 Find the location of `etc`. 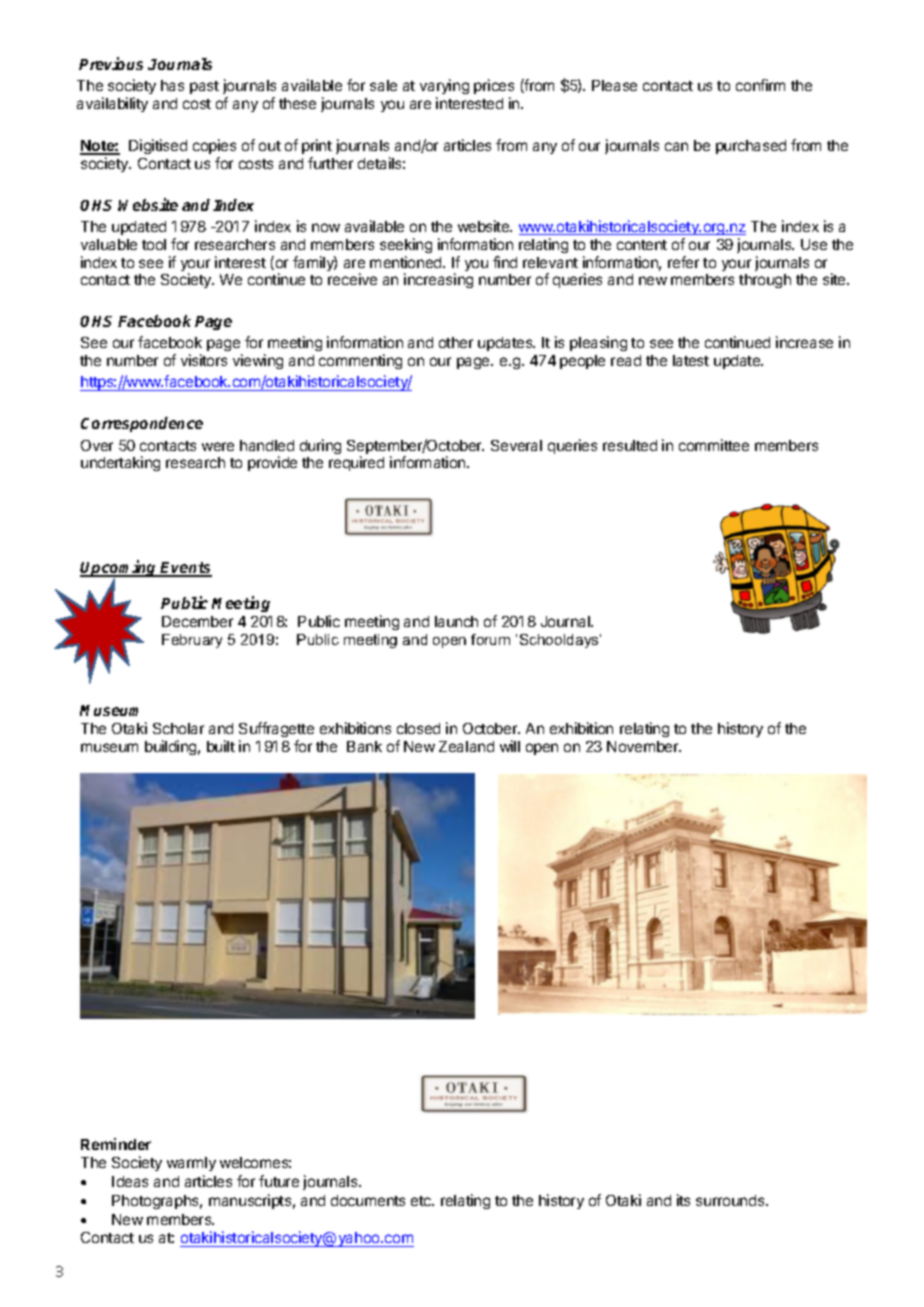

etc is located at coordinates (422, 1201).
